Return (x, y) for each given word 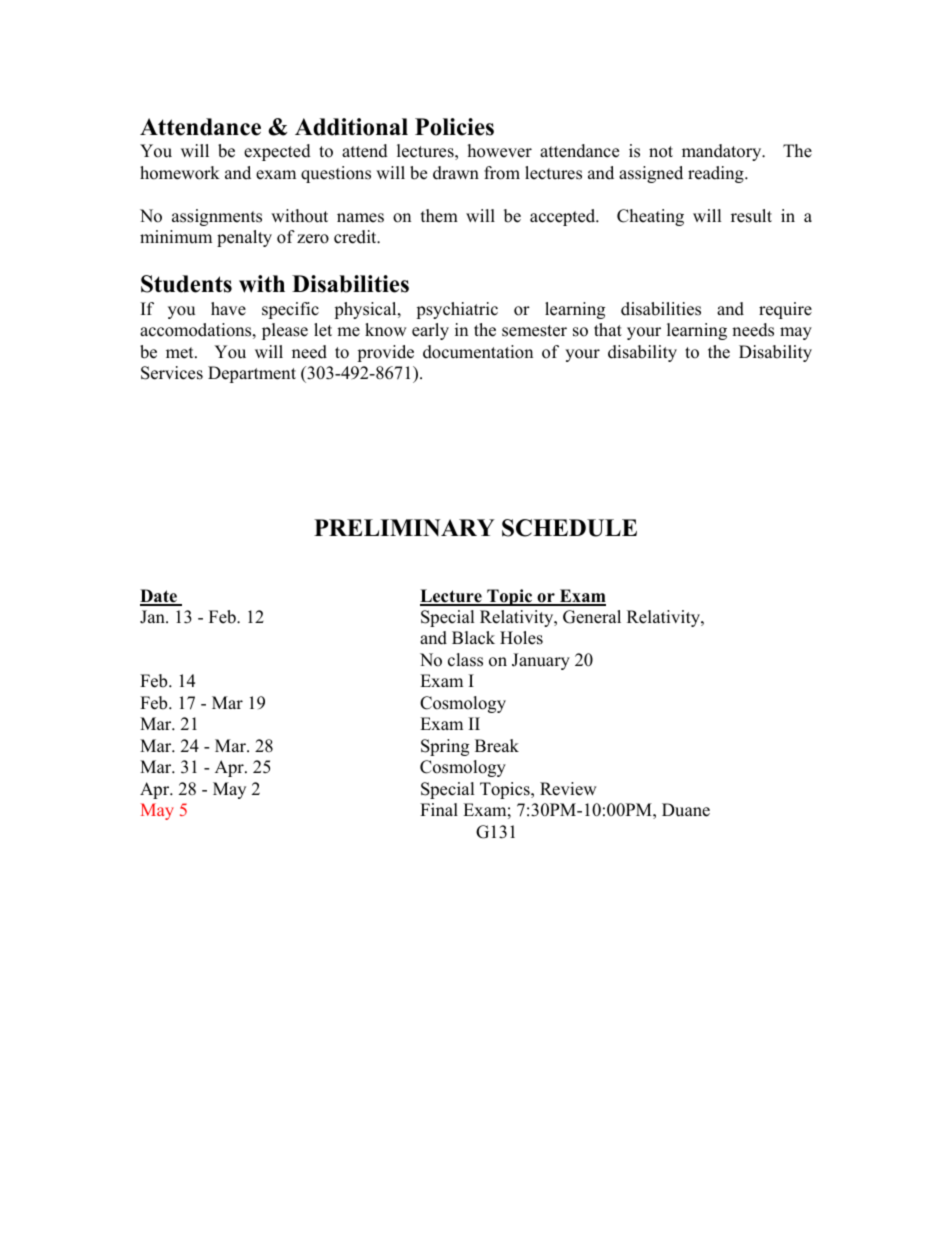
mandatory (723, 152)
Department (252, 374)
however (500, 151)
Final (439, 809)
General (592, 617)
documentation (478, 352)
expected (277, 152)
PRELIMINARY (404, 527)
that (608, 329)
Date (159, 597)
